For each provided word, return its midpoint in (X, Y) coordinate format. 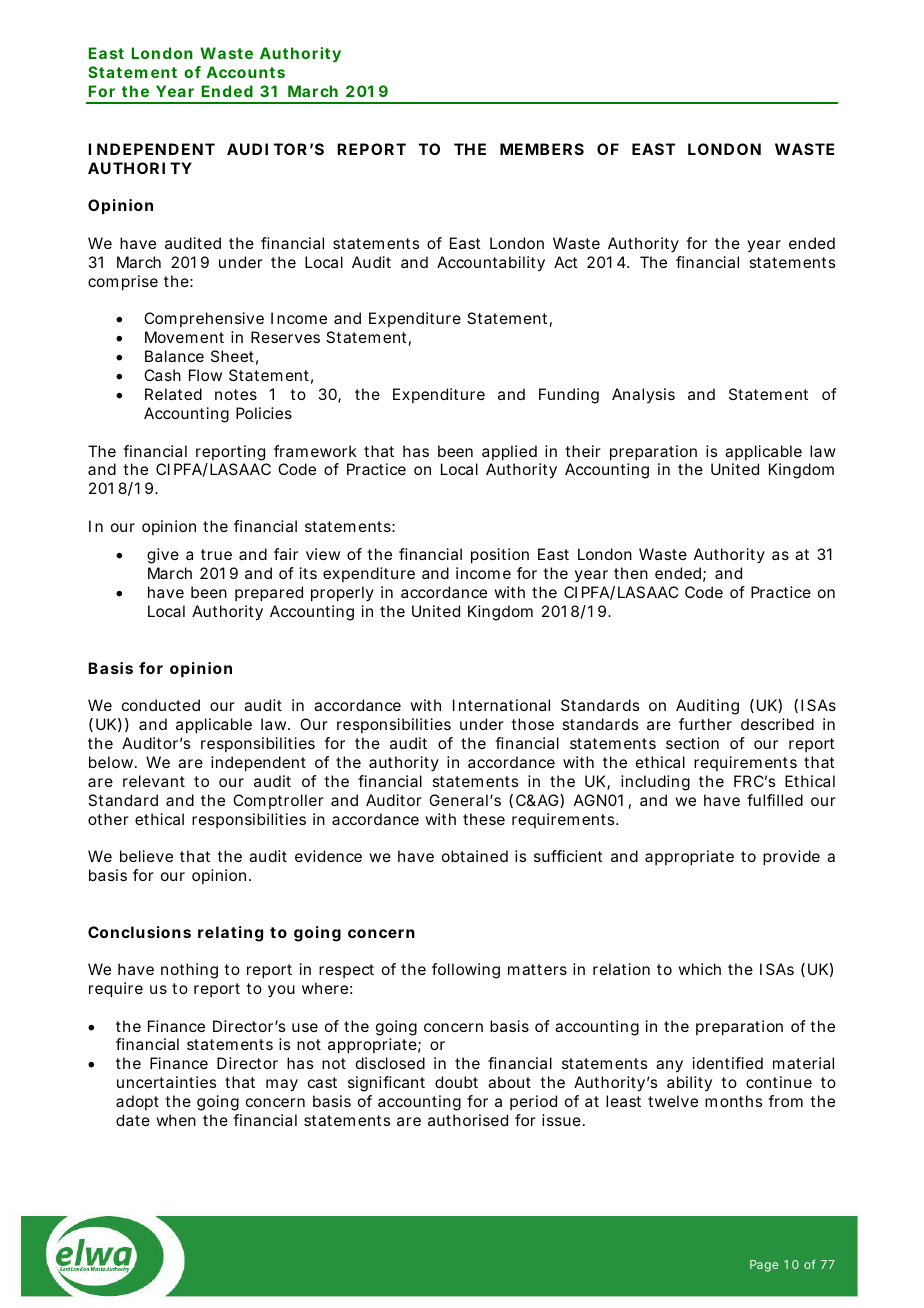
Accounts (246, 72)
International (501, 705)
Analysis (643, 395)
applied (509, 453)
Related (173, 394)
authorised (468, 1120)
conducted (161, 705)
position (500, 556)
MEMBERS (542, 149)
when (176, 1120)
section (692, 743)
